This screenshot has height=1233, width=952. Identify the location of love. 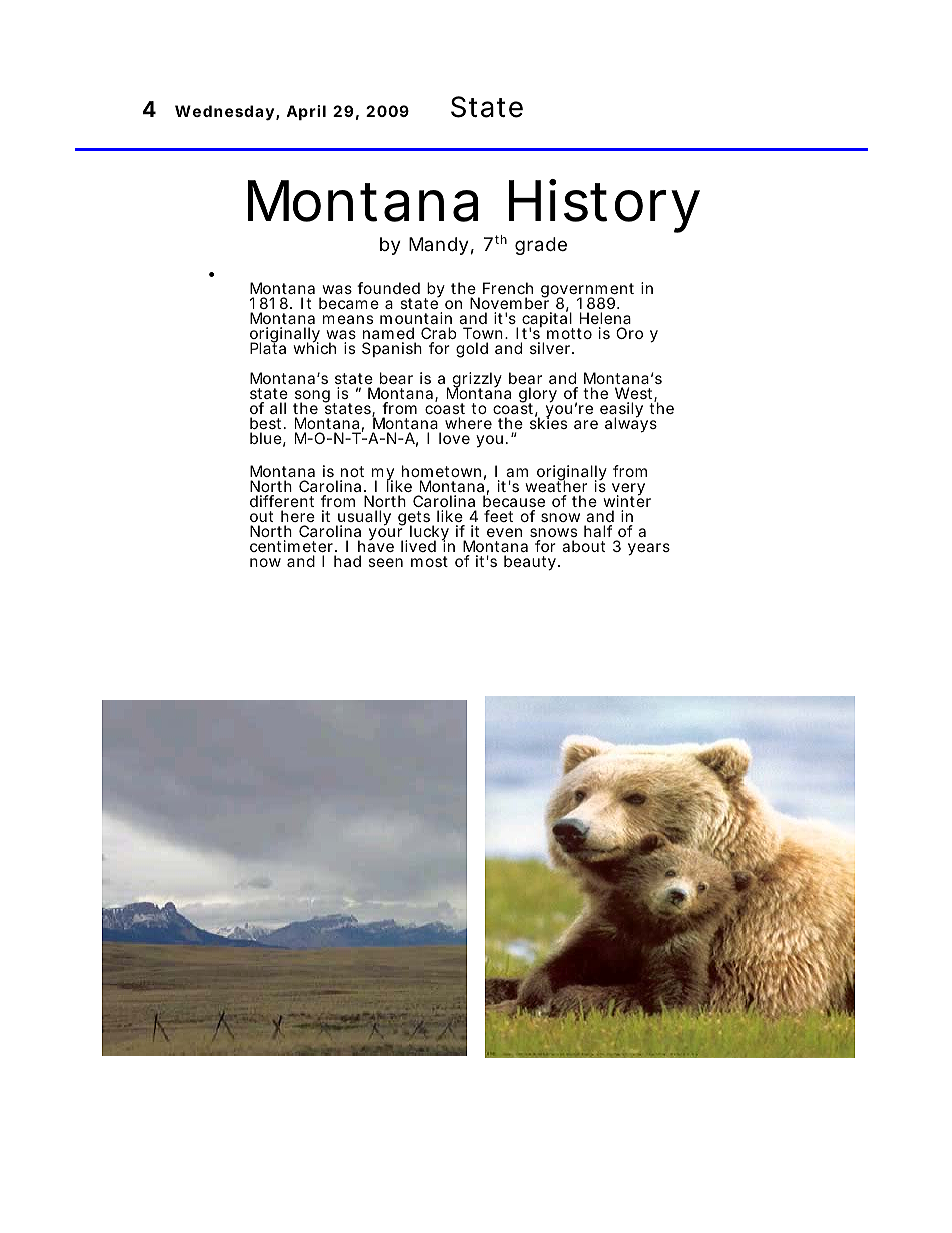
(454, 438).
